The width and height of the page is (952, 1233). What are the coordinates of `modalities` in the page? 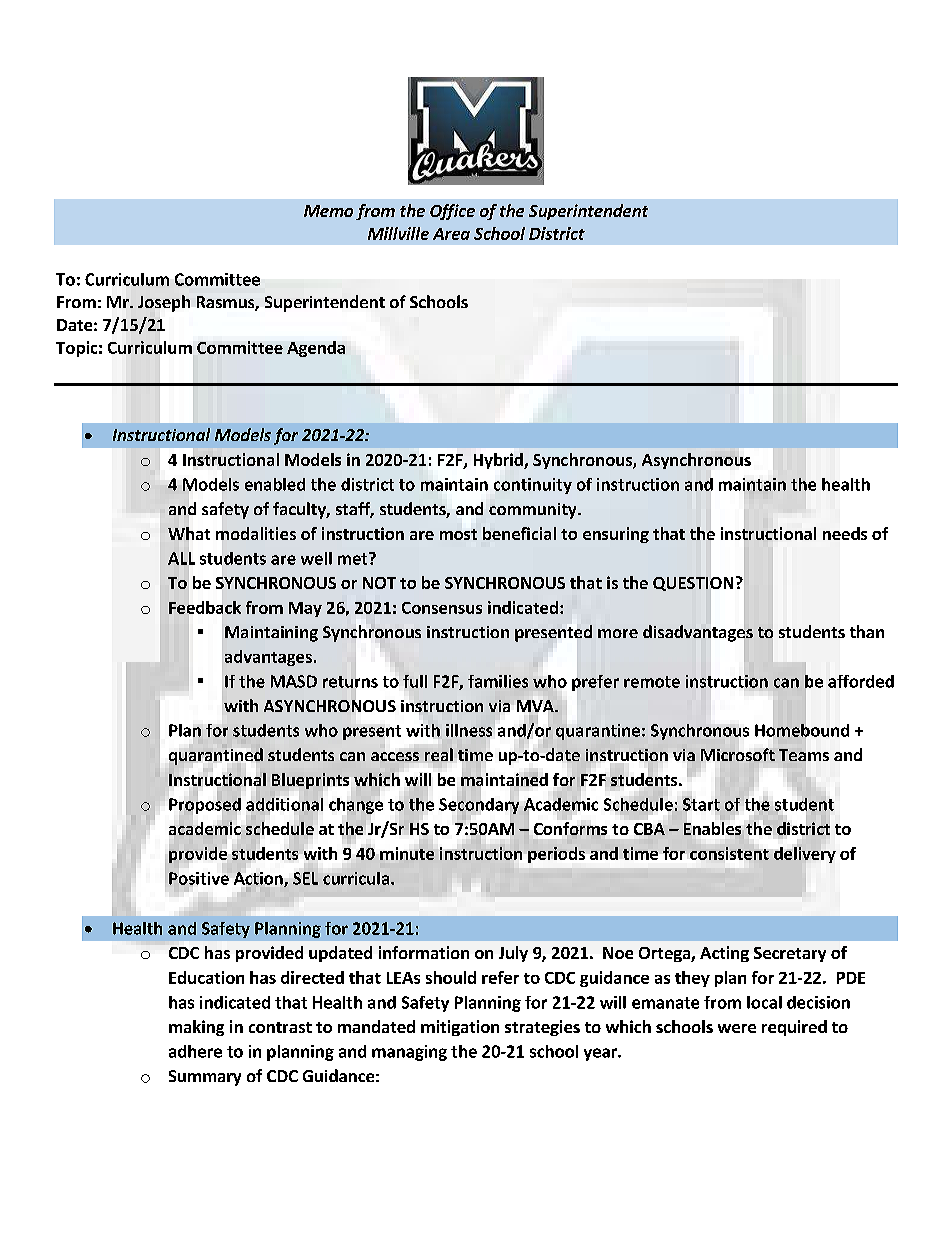 It's located at (256, 533).
